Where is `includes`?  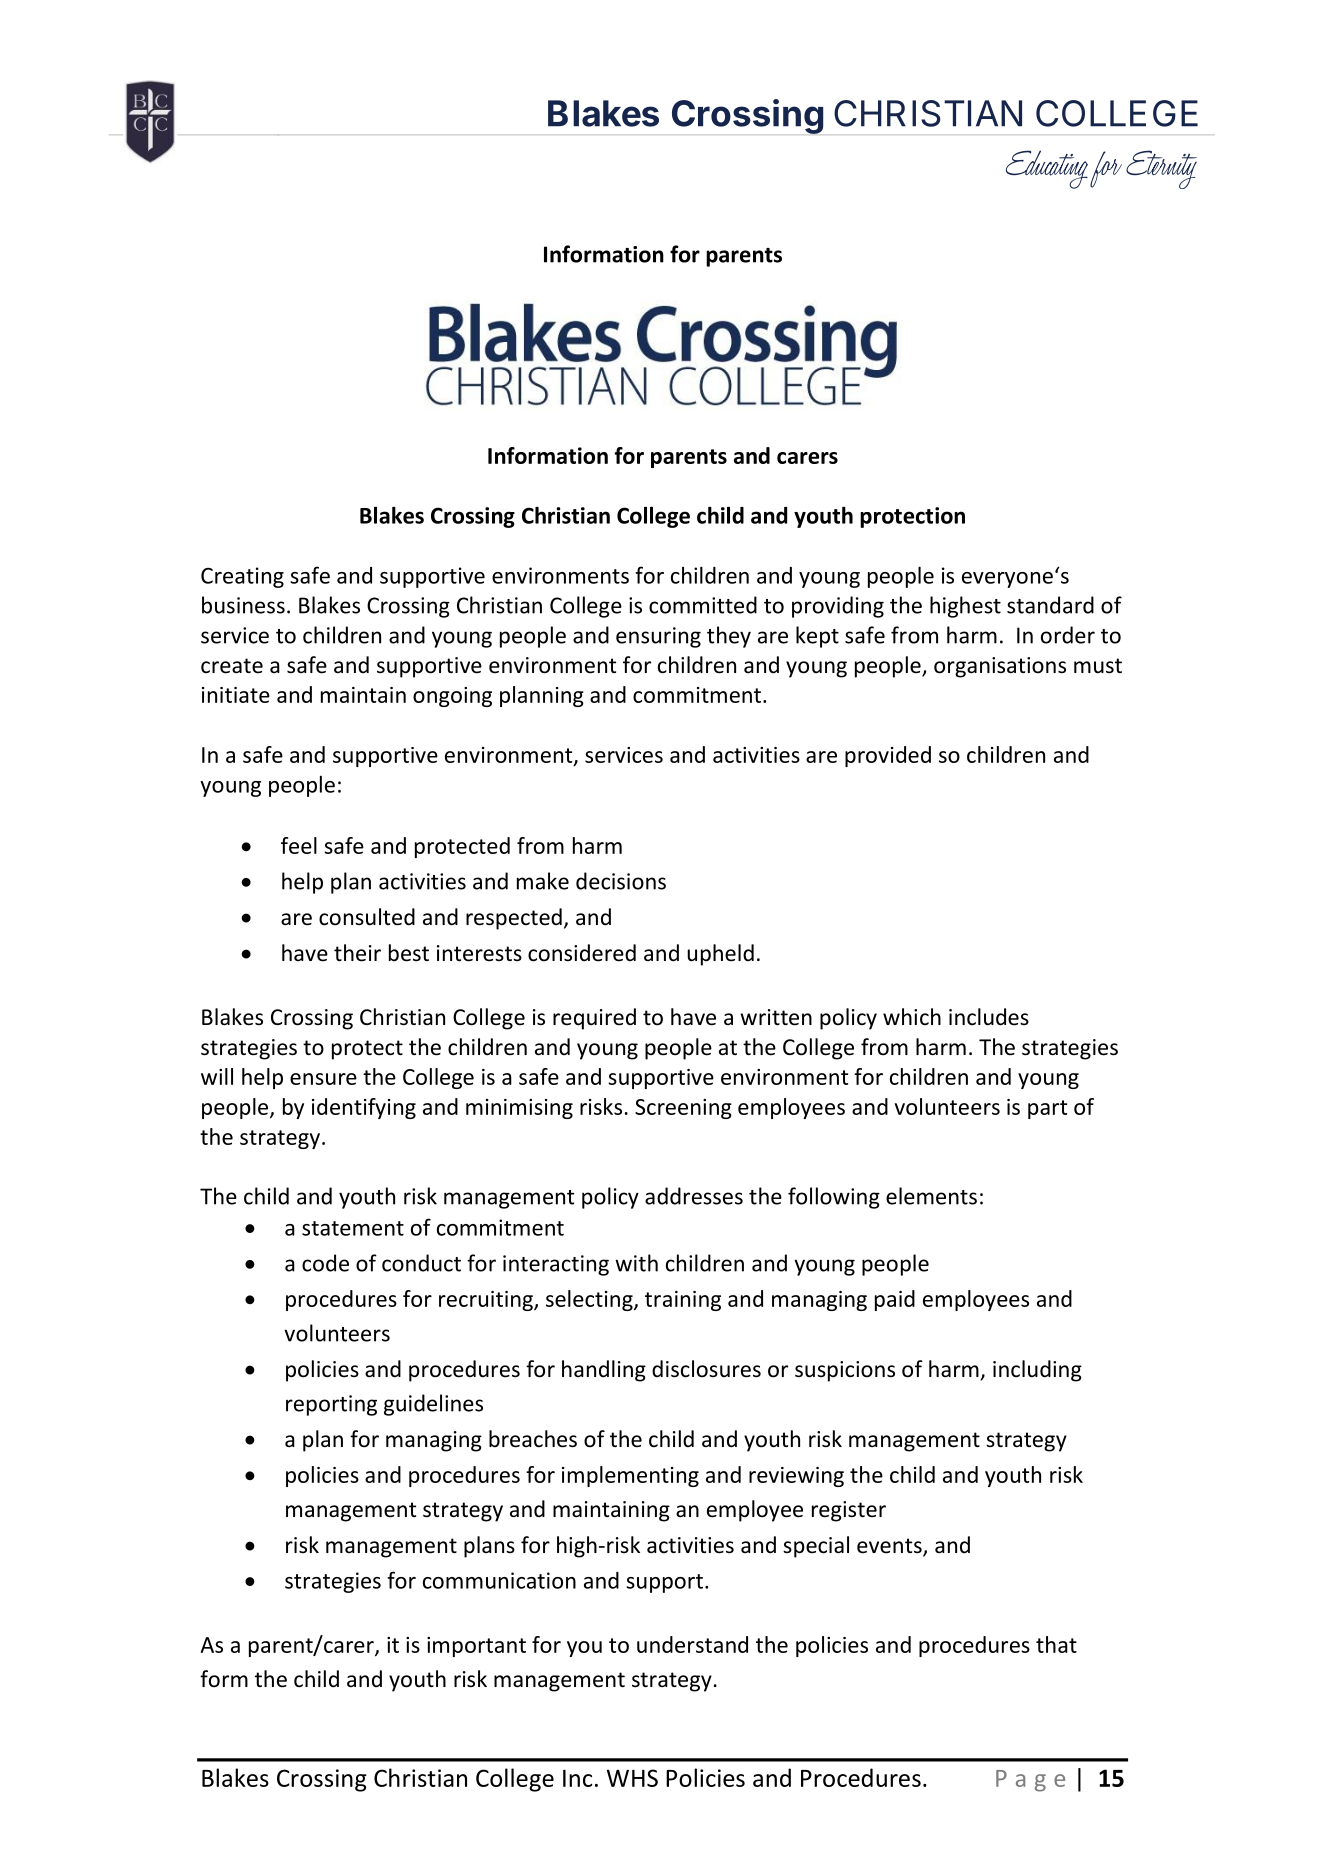
includes is located at coordinates (989, 1017).
